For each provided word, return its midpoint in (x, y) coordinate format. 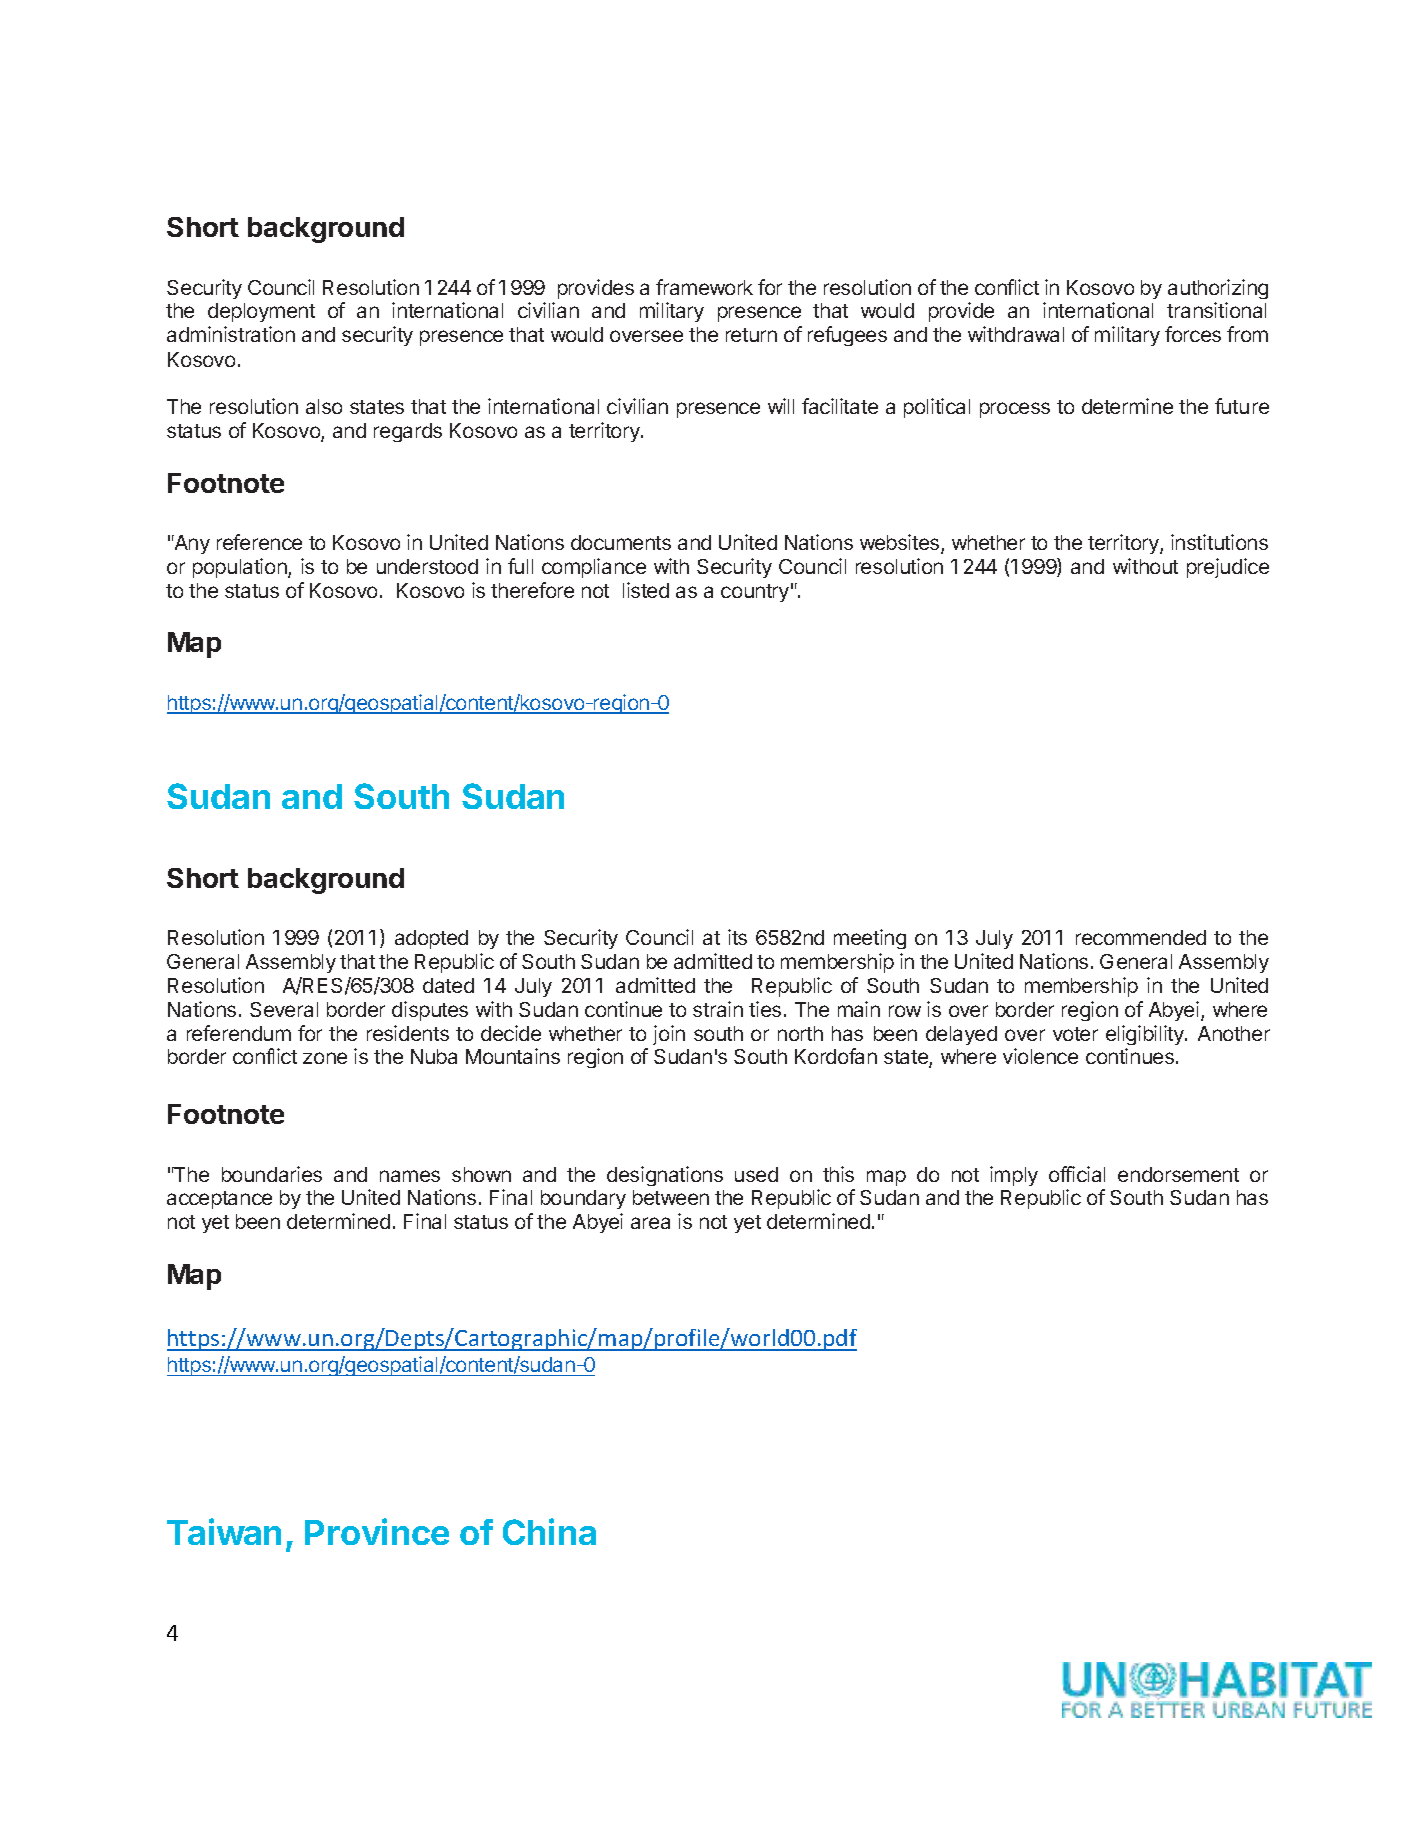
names (410, 1176)
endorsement (1178, 1174)
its (737, 937)
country (755, 593)
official (1077, 1174)
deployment (261, 312)
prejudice (1228, 568)
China (549, 1531)
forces (1193, 334)
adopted (431, 939)
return (751, 335)
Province (377, 1531)
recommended (1141, 937)
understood (427, 566)
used (756, 1174)
